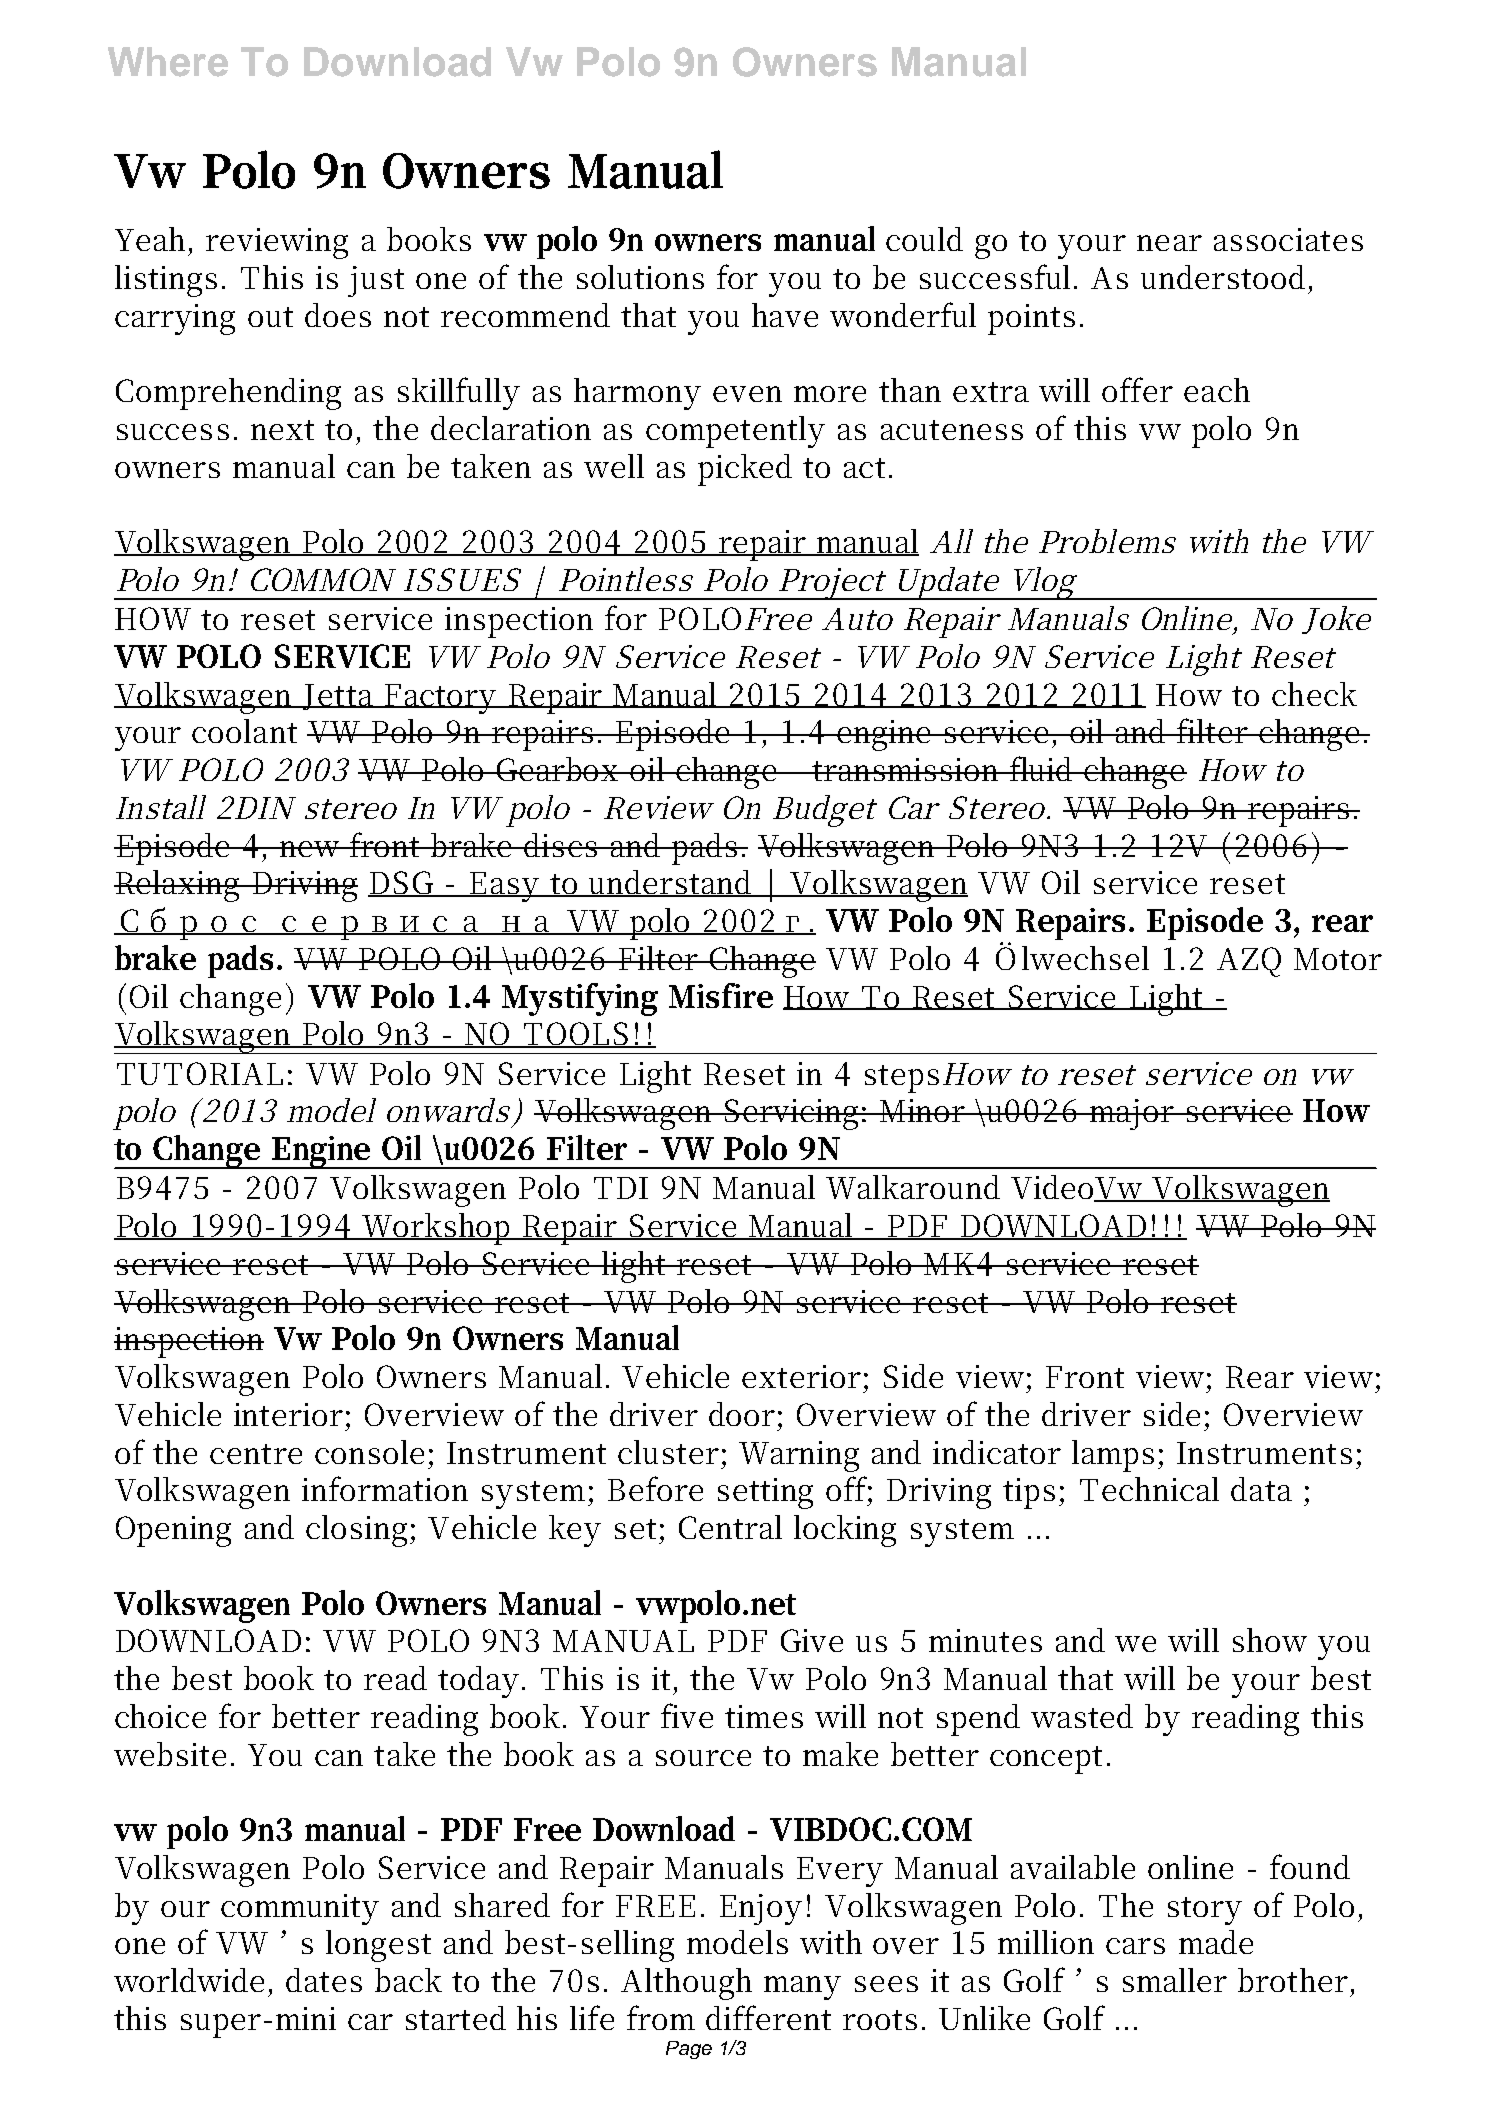 This image has height=2119, width=1498. What do you see at coordinates (168, 62) in the image?
I see `Where` at bounding box center [168, 62].
